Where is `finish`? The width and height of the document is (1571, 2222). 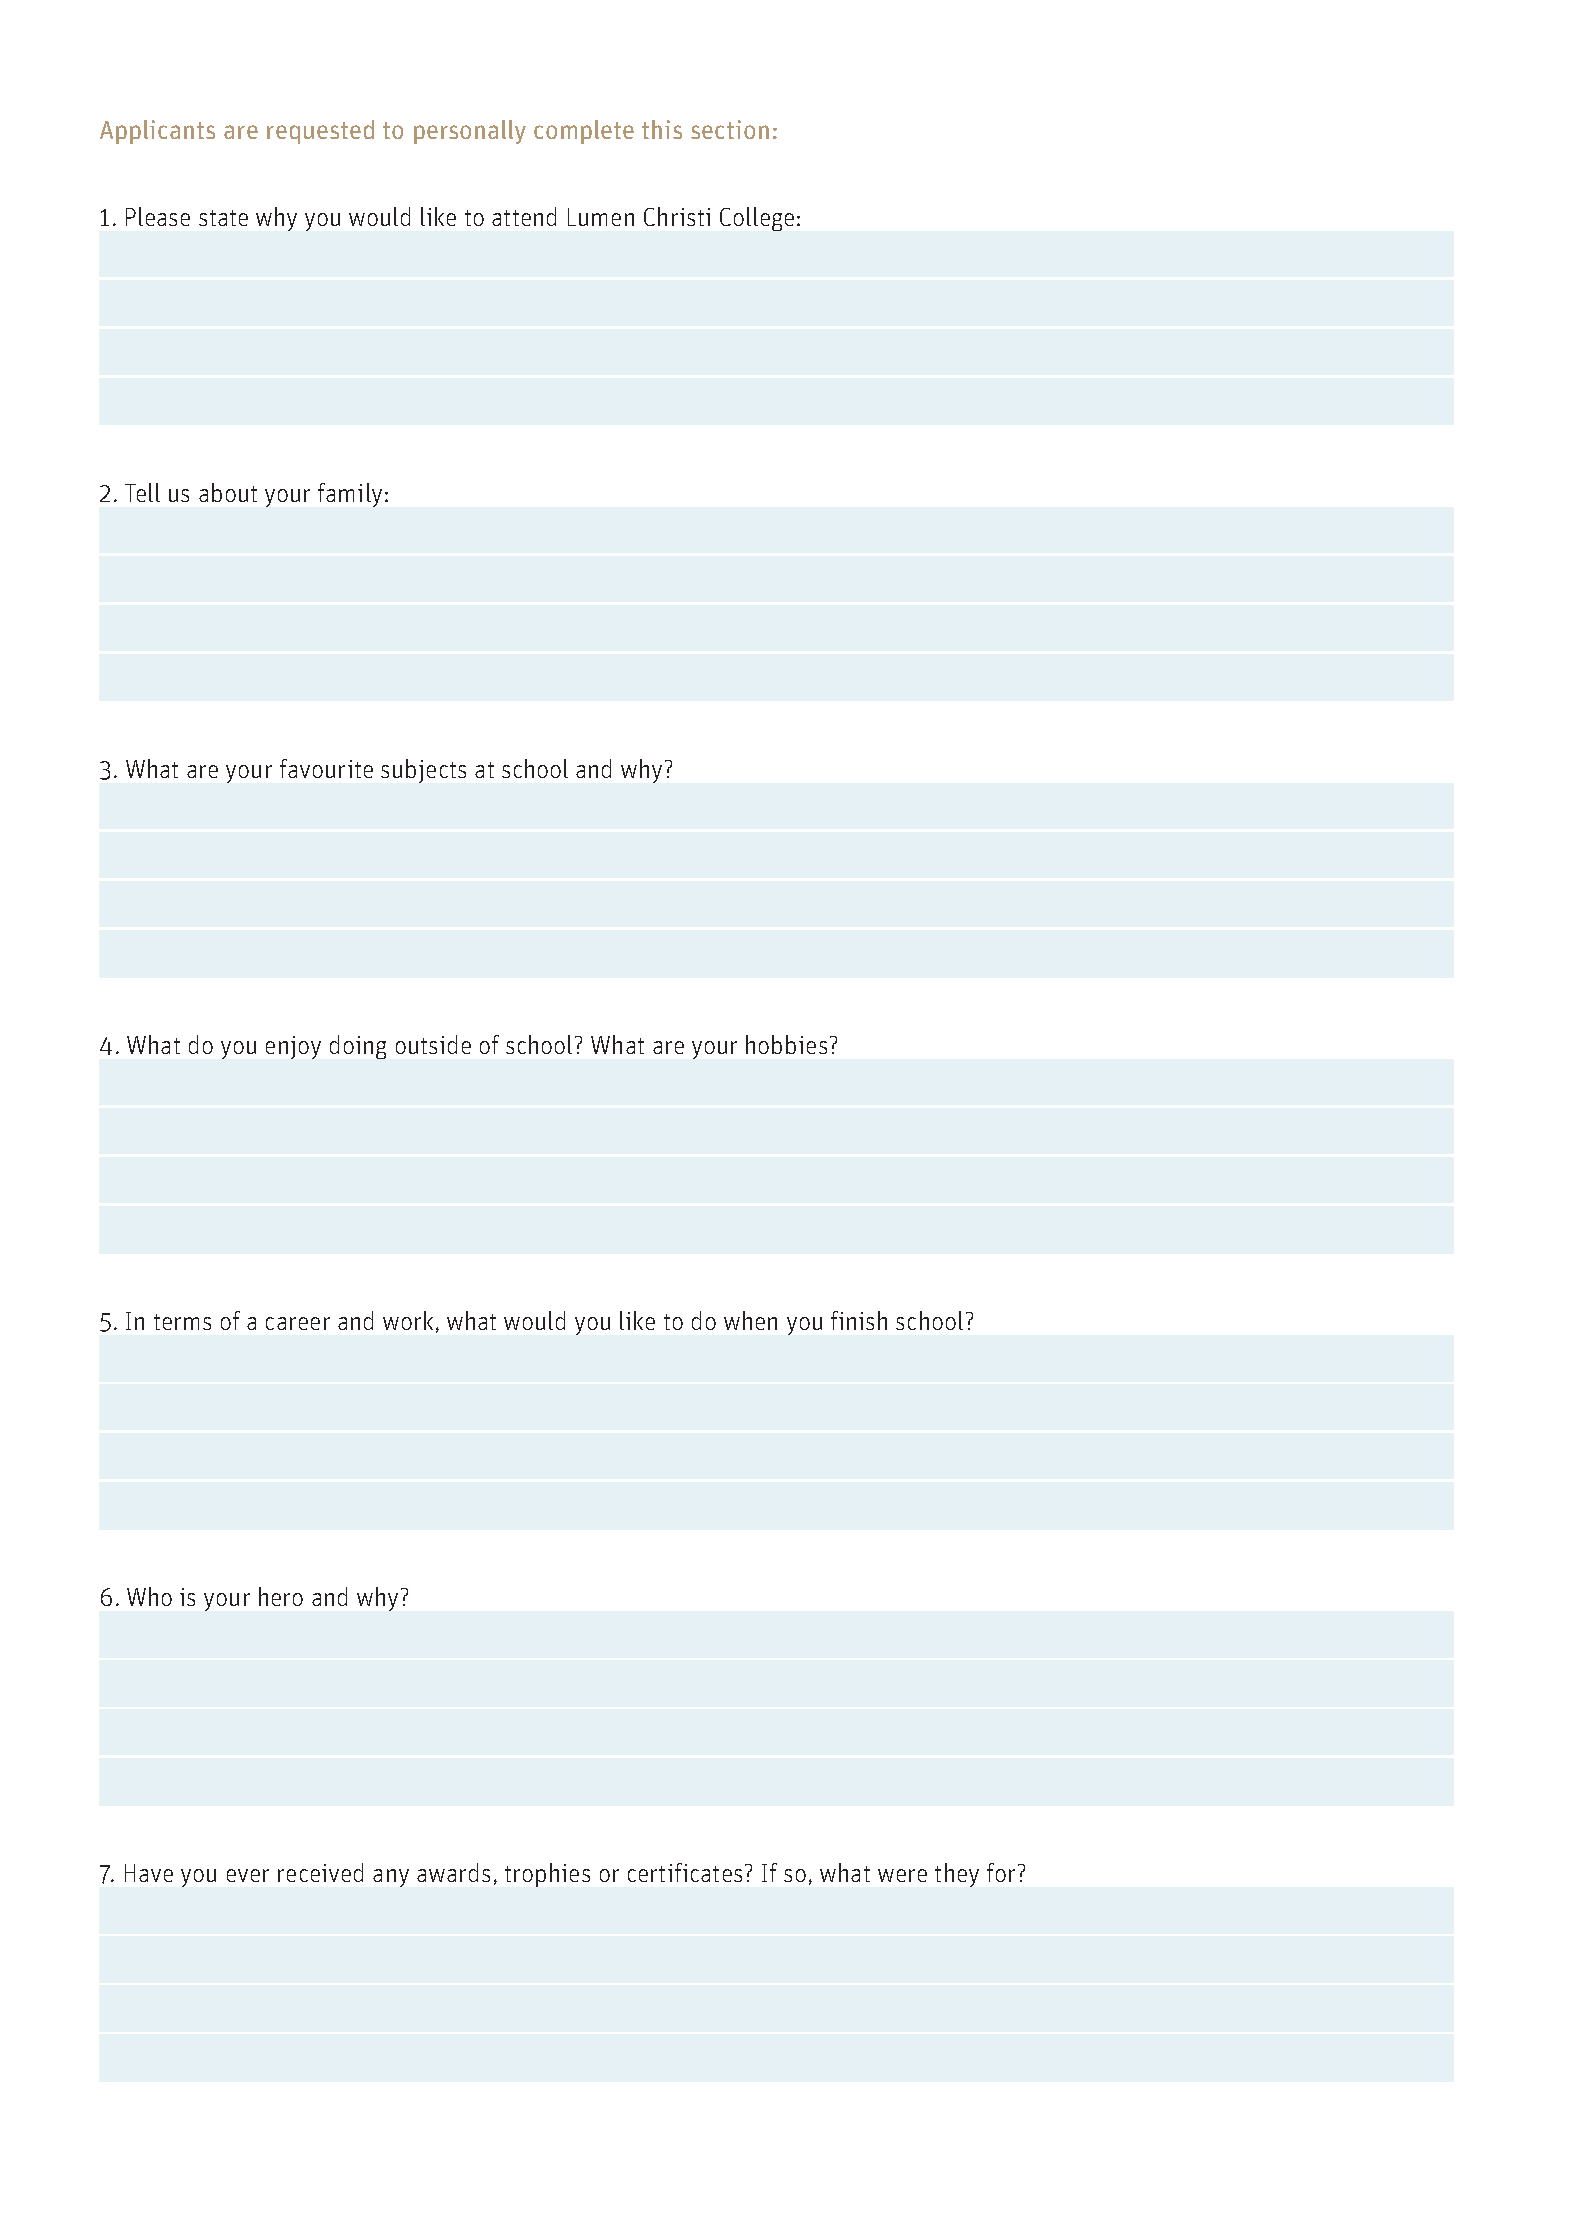 finish is located at coordinates (859, 1320).
